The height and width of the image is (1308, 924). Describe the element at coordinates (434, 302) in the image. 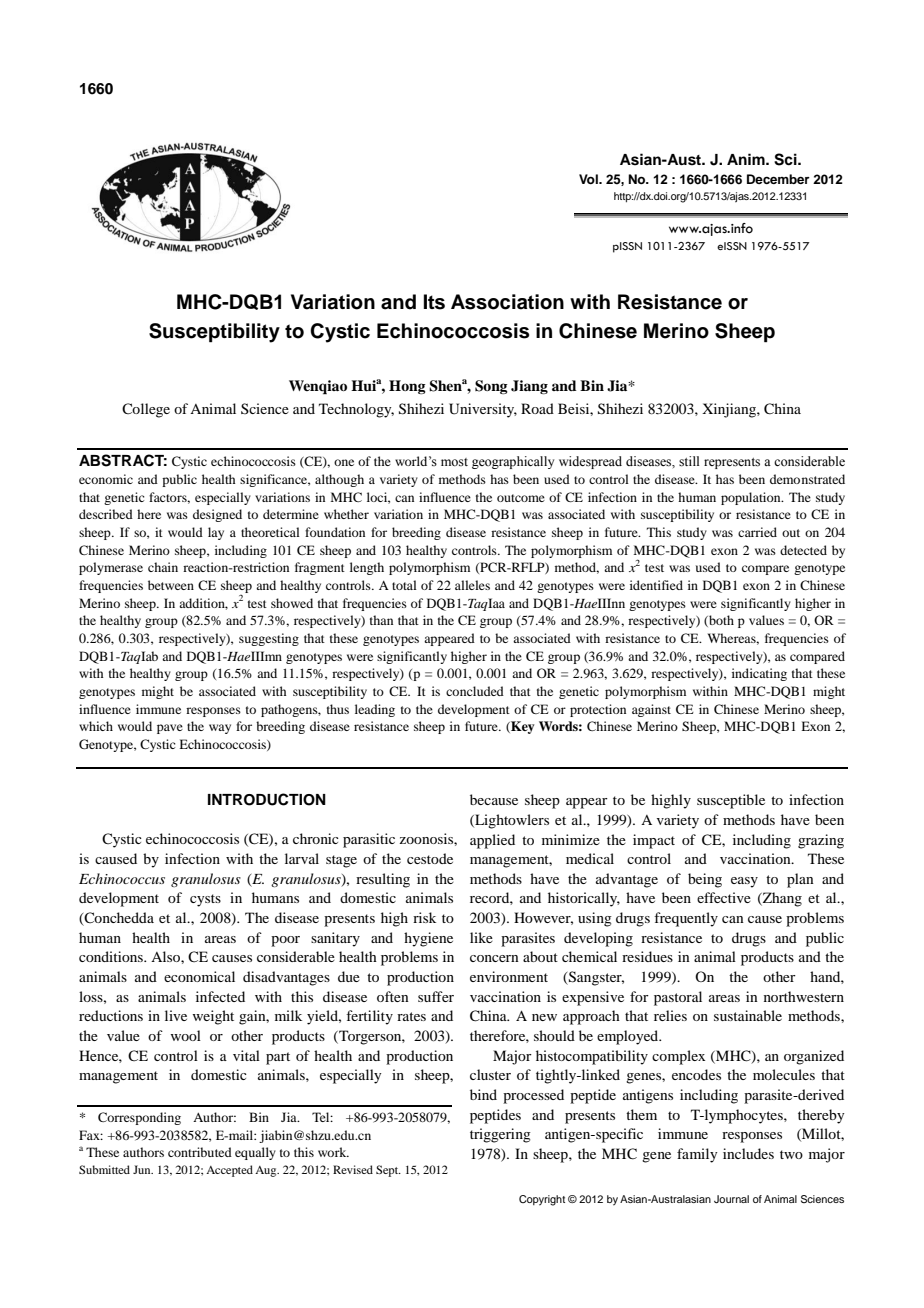

I see `Its` at that location.
